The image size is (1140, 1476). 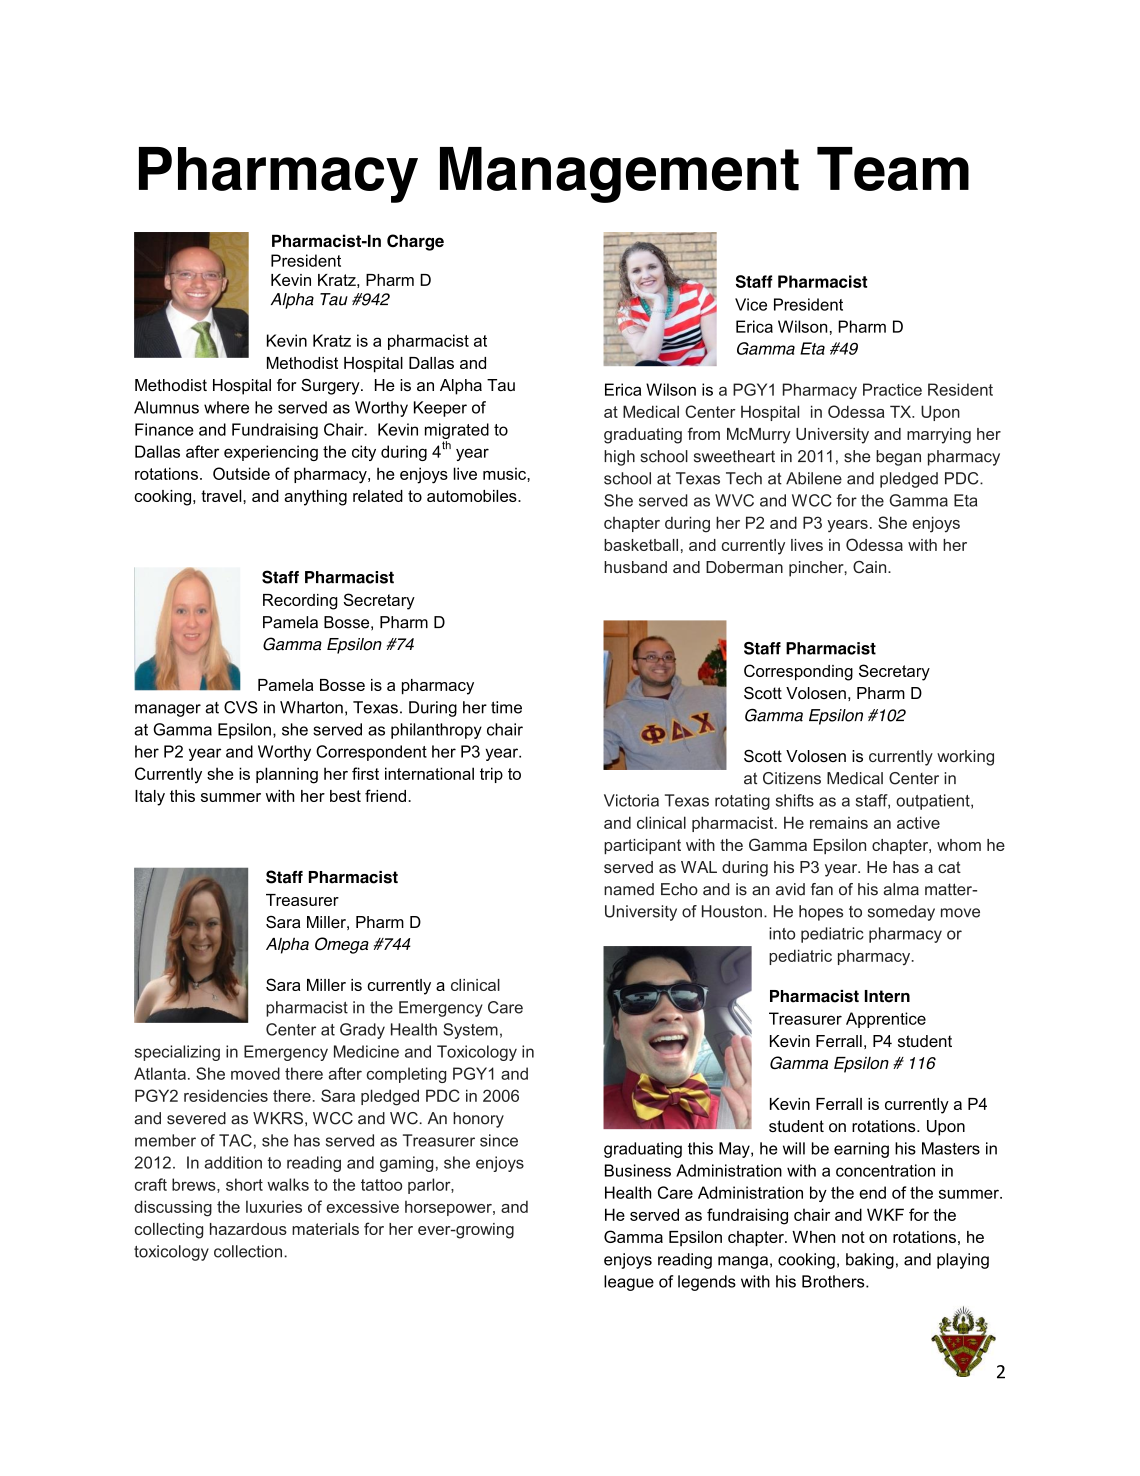 What do you see at coordinates (893, 169) in the screenshot?
I see `Team` at bounding box center [893, 169].
